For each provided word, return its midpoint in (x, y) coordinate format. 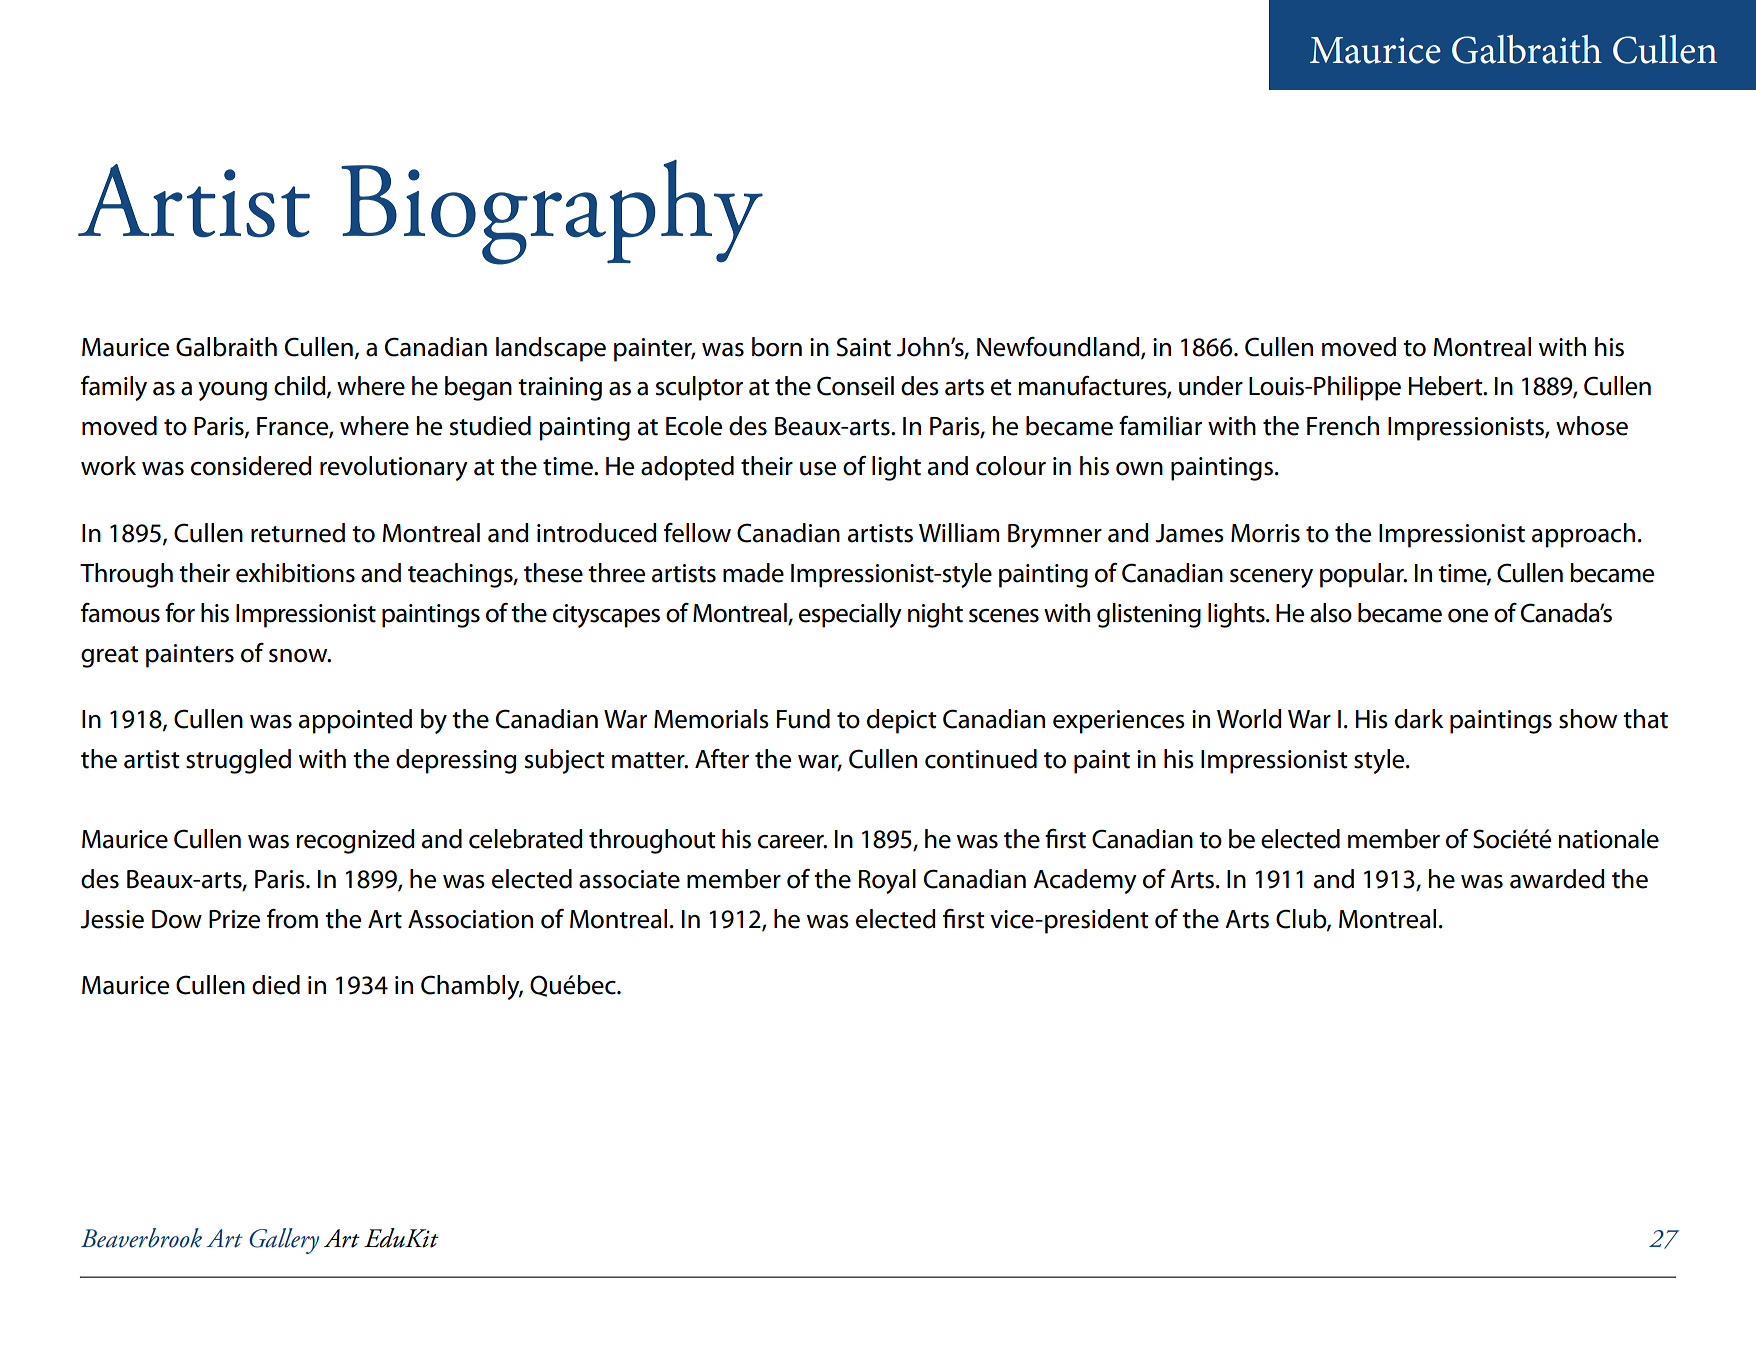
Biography (552, 212)
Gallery (284, 1241)
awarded (1557, 879)
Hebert (1447, 386)
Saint (864, 347)
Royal (887, 881)
